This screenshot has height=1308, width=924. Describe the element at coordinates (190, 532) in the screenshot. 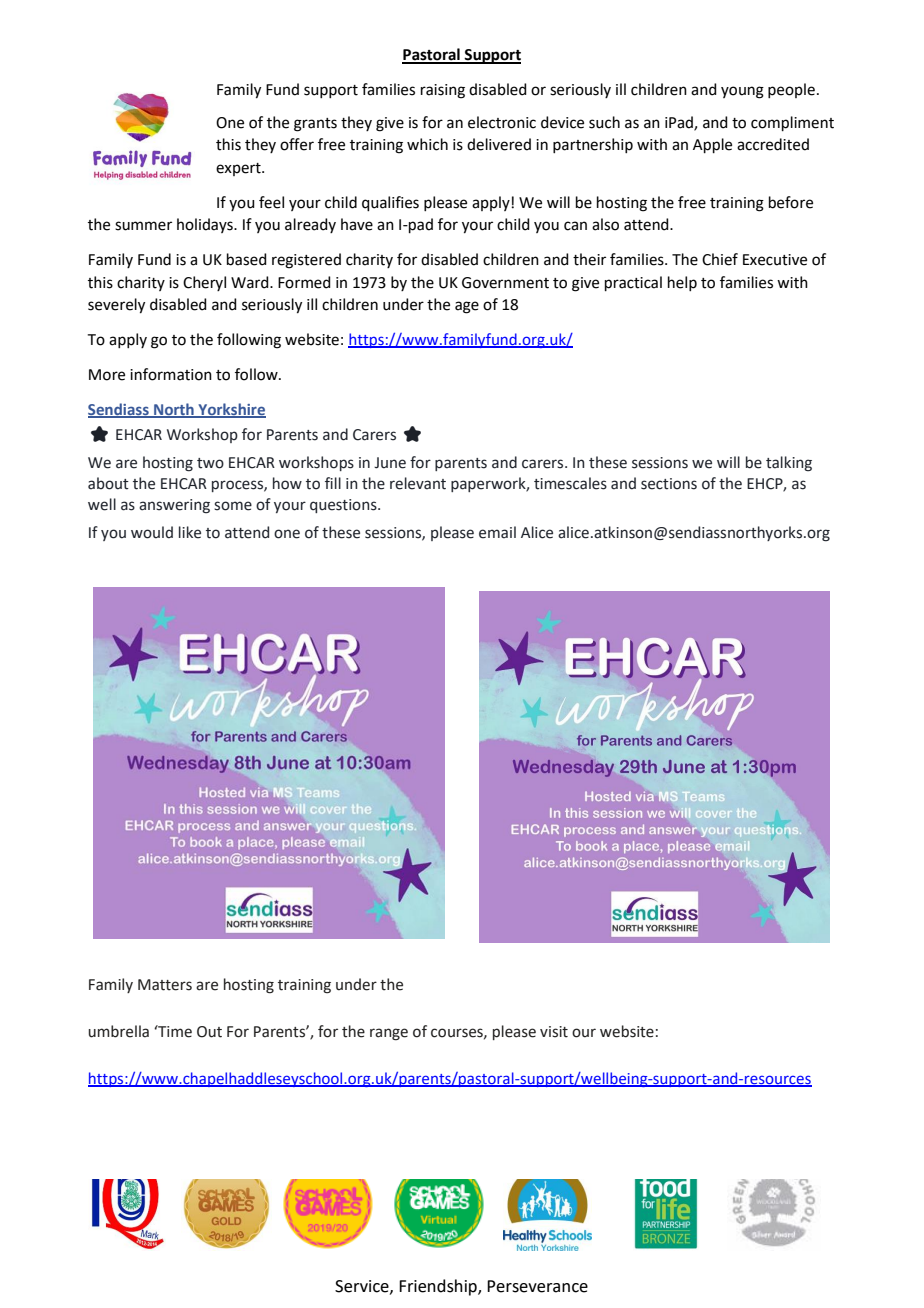

I see `like` at that location.
